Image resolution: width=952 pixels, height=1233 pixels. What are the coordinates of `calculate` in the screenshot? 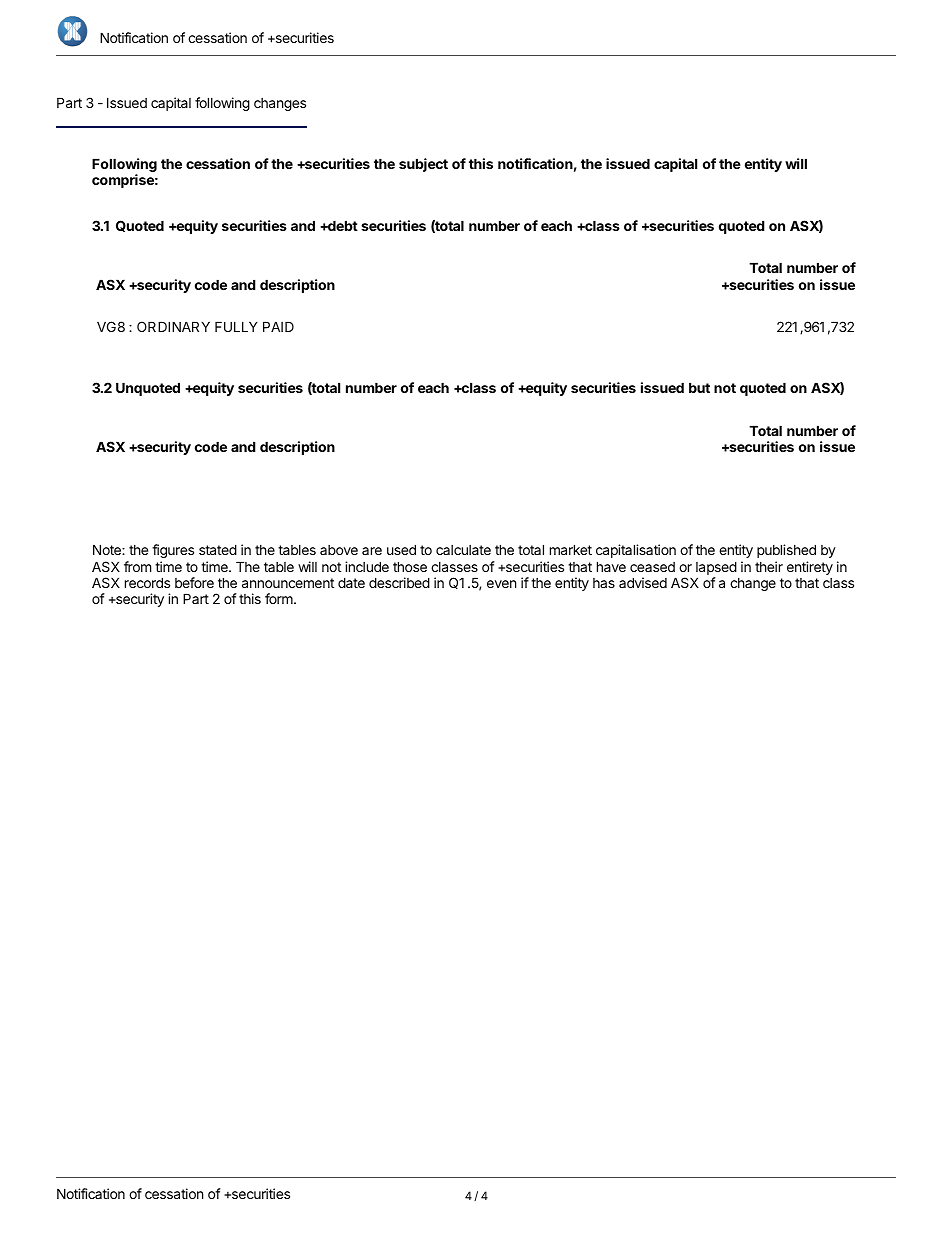 It's located at (463, 550).
